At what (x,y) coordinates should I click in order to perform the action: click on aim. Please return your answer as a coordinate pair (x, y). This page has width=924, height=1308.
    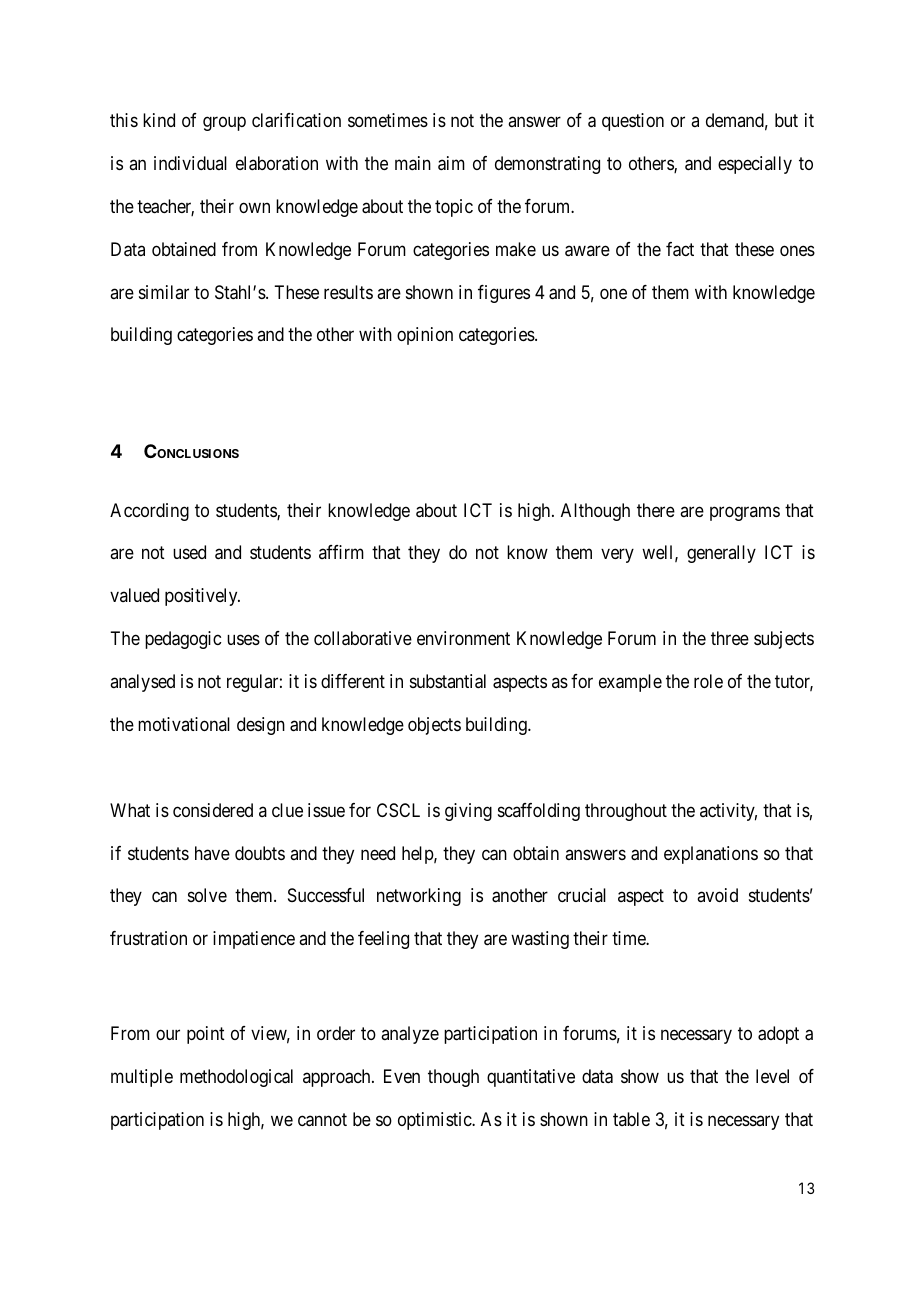
    Looking at the image, I should click on (451, 163).
